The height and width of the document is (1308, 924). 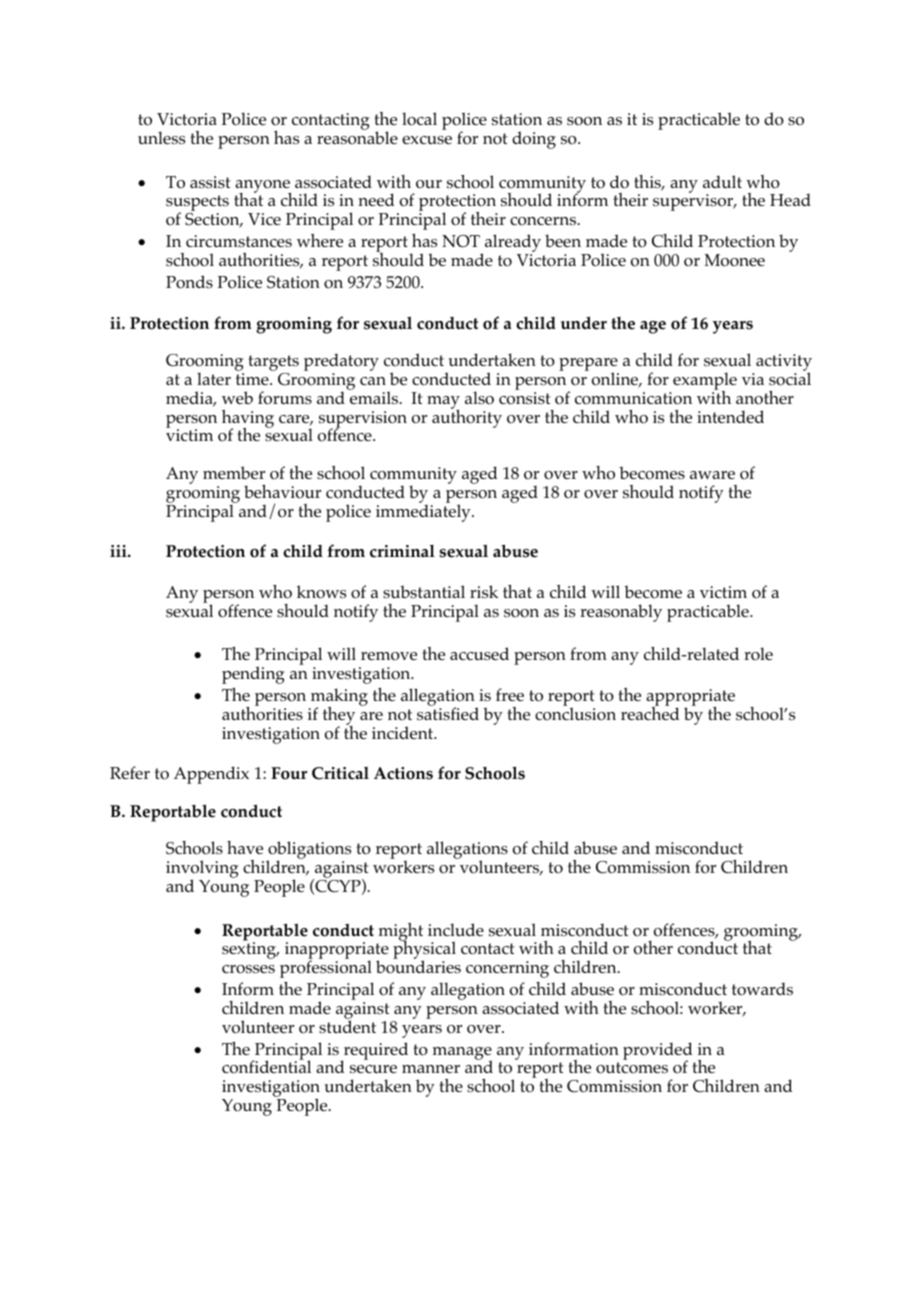 I want to click on confidential, so click(x=266, y=1066).
